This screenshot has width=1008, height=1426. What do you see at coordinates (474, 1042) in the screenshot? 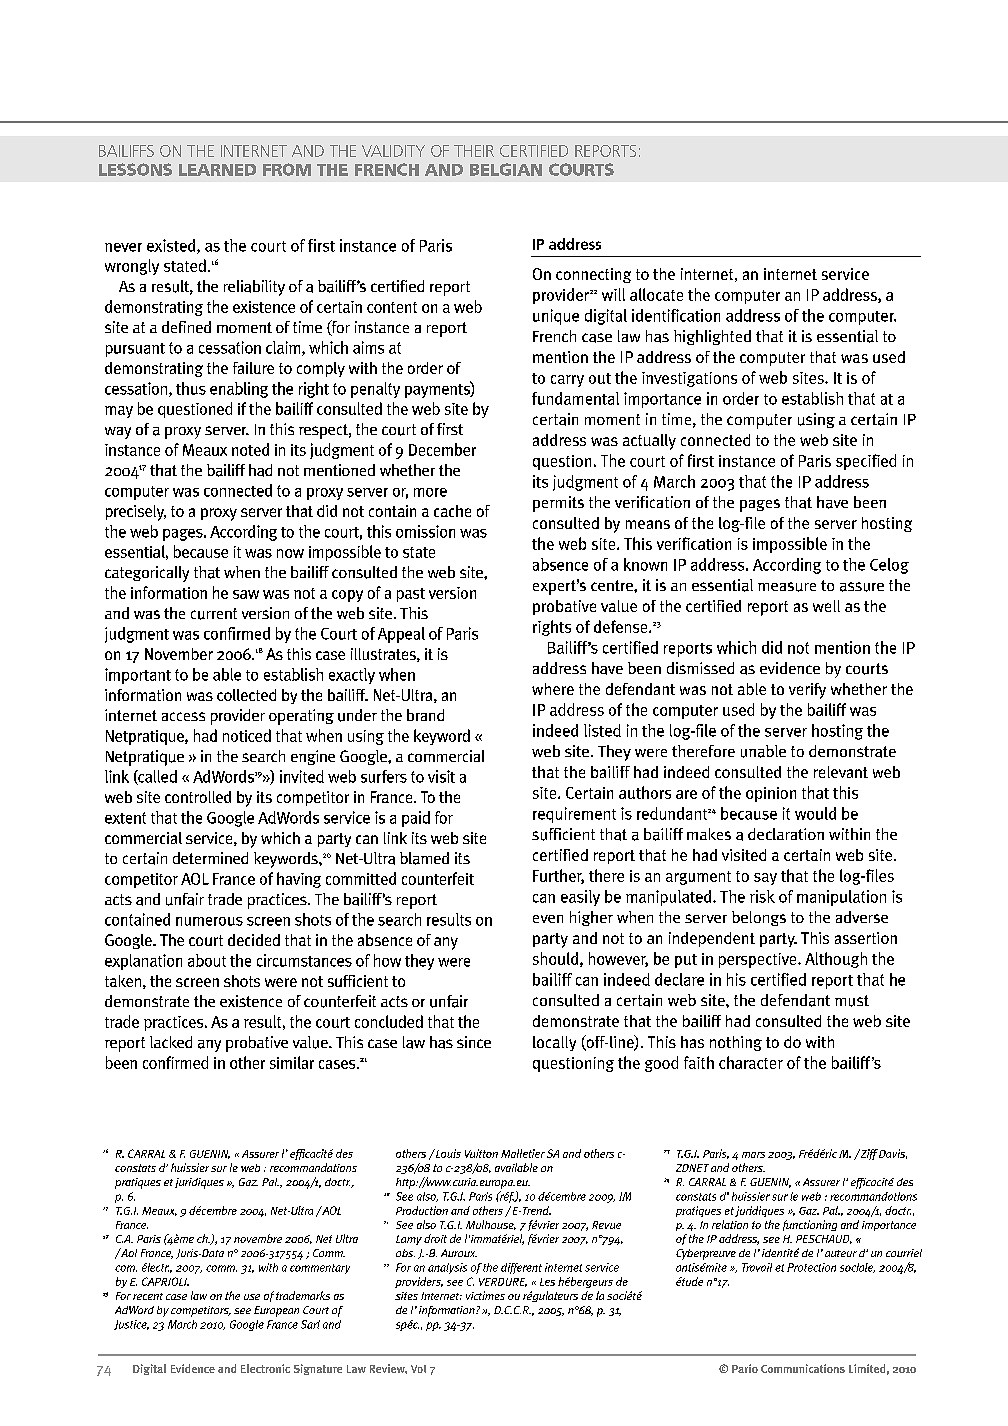
I see `since` at bounding box center [474, 1042].
